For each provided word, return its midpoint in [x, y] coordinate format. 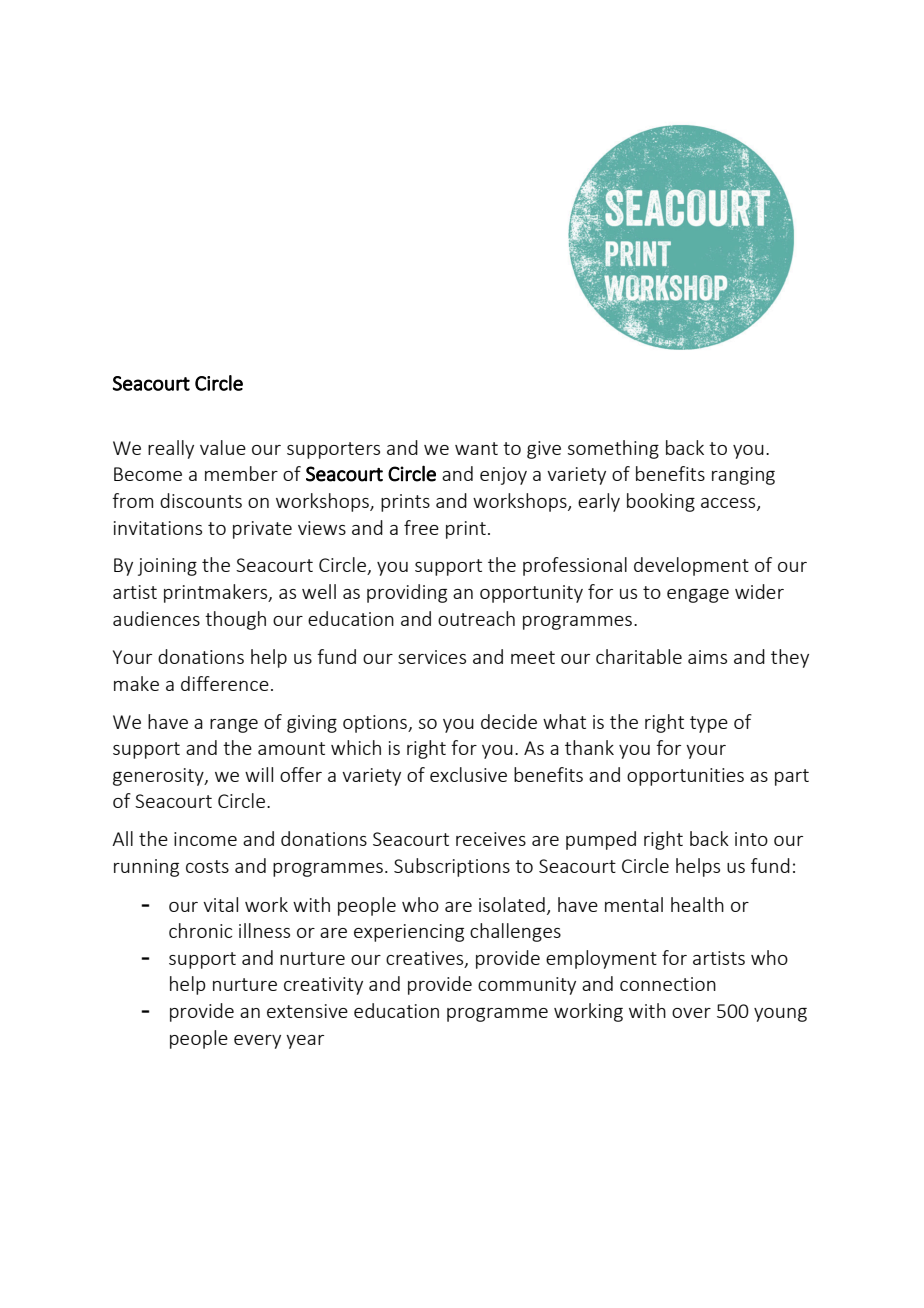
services [432, 657]
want [476, 448]
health [697, 904]
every [257, 1042]
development [691, 566]
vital [220, 904]
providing [407, 593]
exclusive [468, 774]
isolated [512, 904]
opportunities [685, 777]
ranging [743, 476]
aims [707, 657]
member [241, 473]
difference [225, 683]
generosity [159, 777]
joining [167, 567]
